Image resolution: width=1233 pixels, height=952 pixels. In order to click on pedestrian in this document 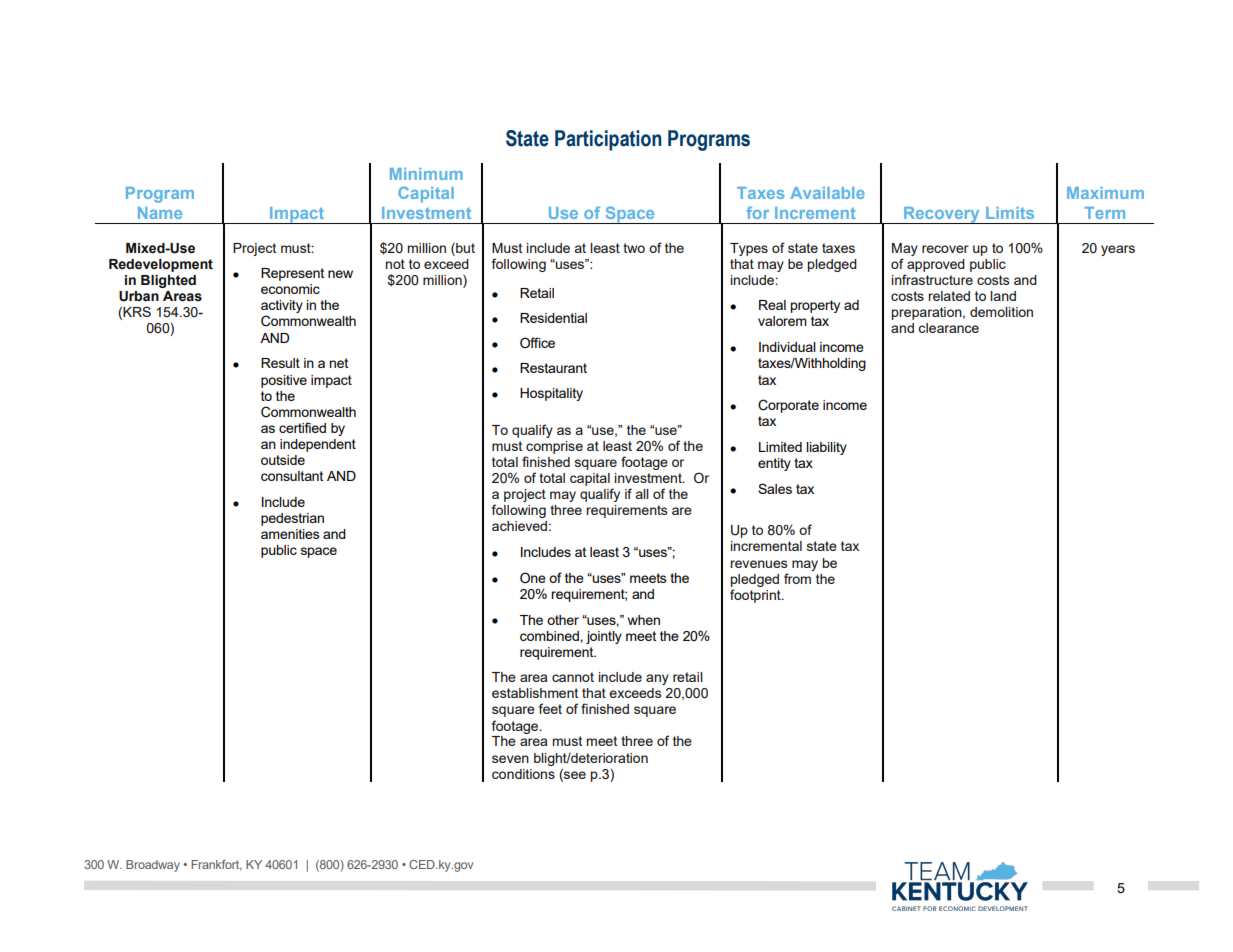, I will do `click(292, 519)`.
